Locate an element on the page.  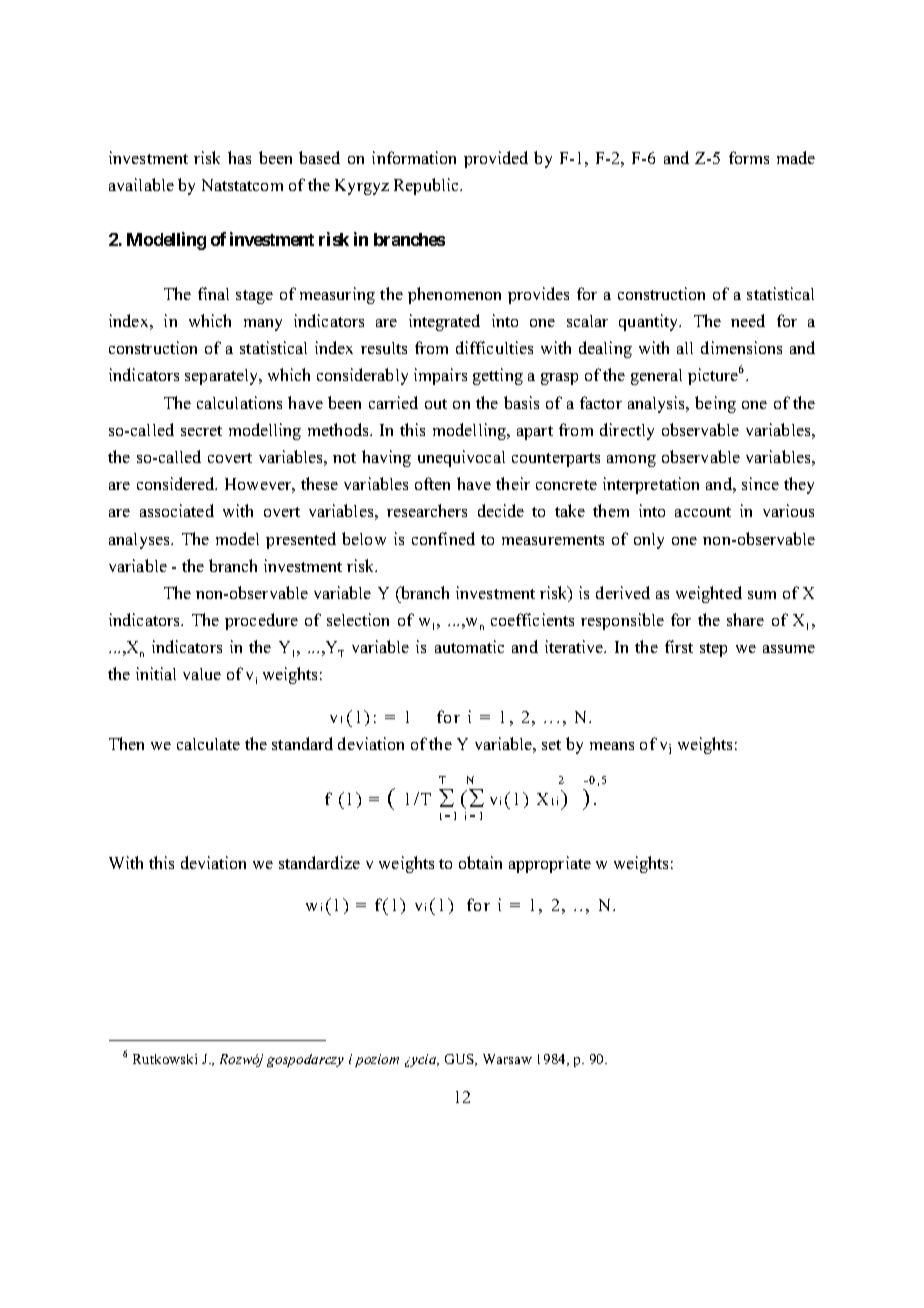
forms is located at coordinates (749, 157).
